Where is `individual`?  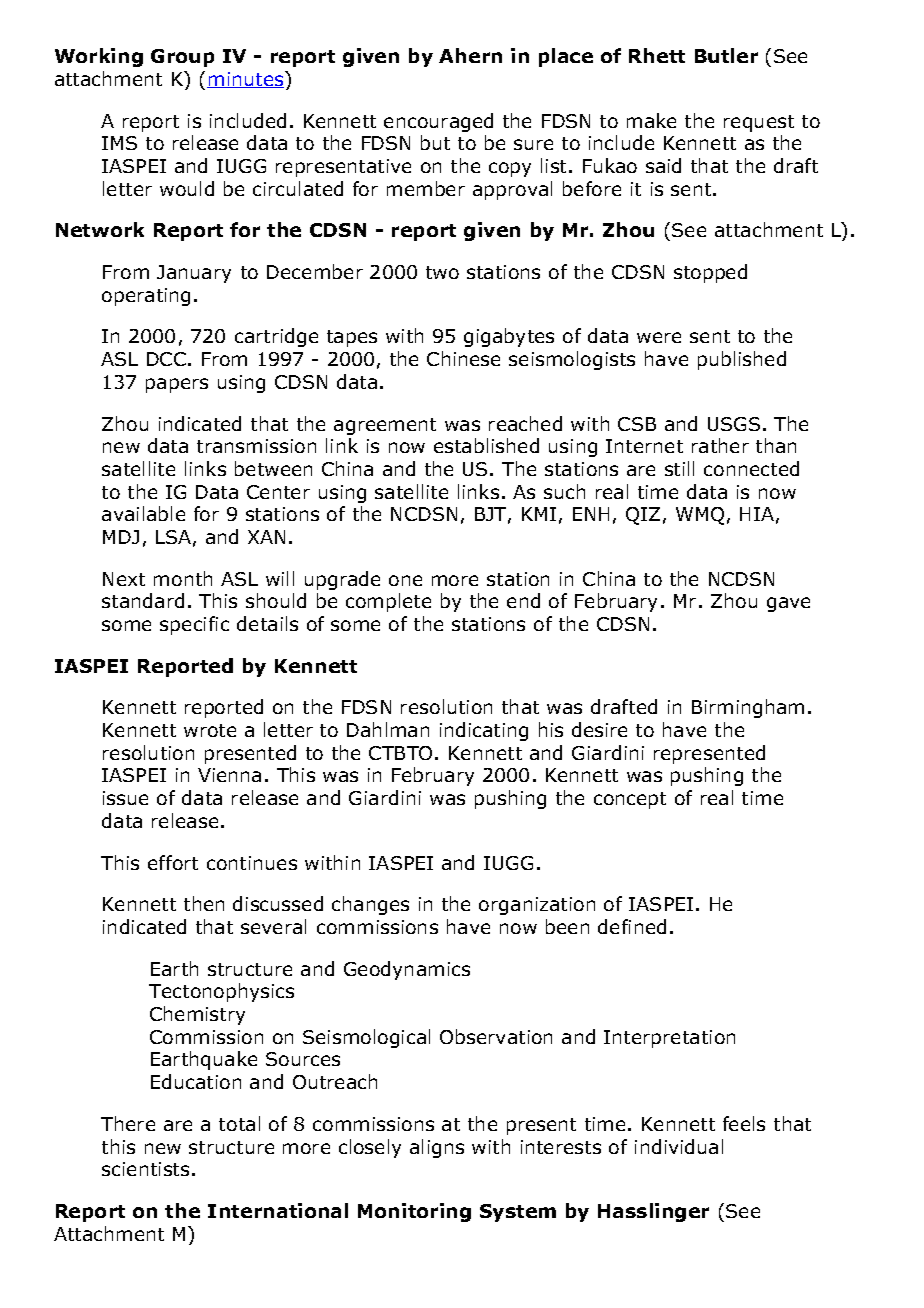
individual is located at coordinates (679, 1146).
